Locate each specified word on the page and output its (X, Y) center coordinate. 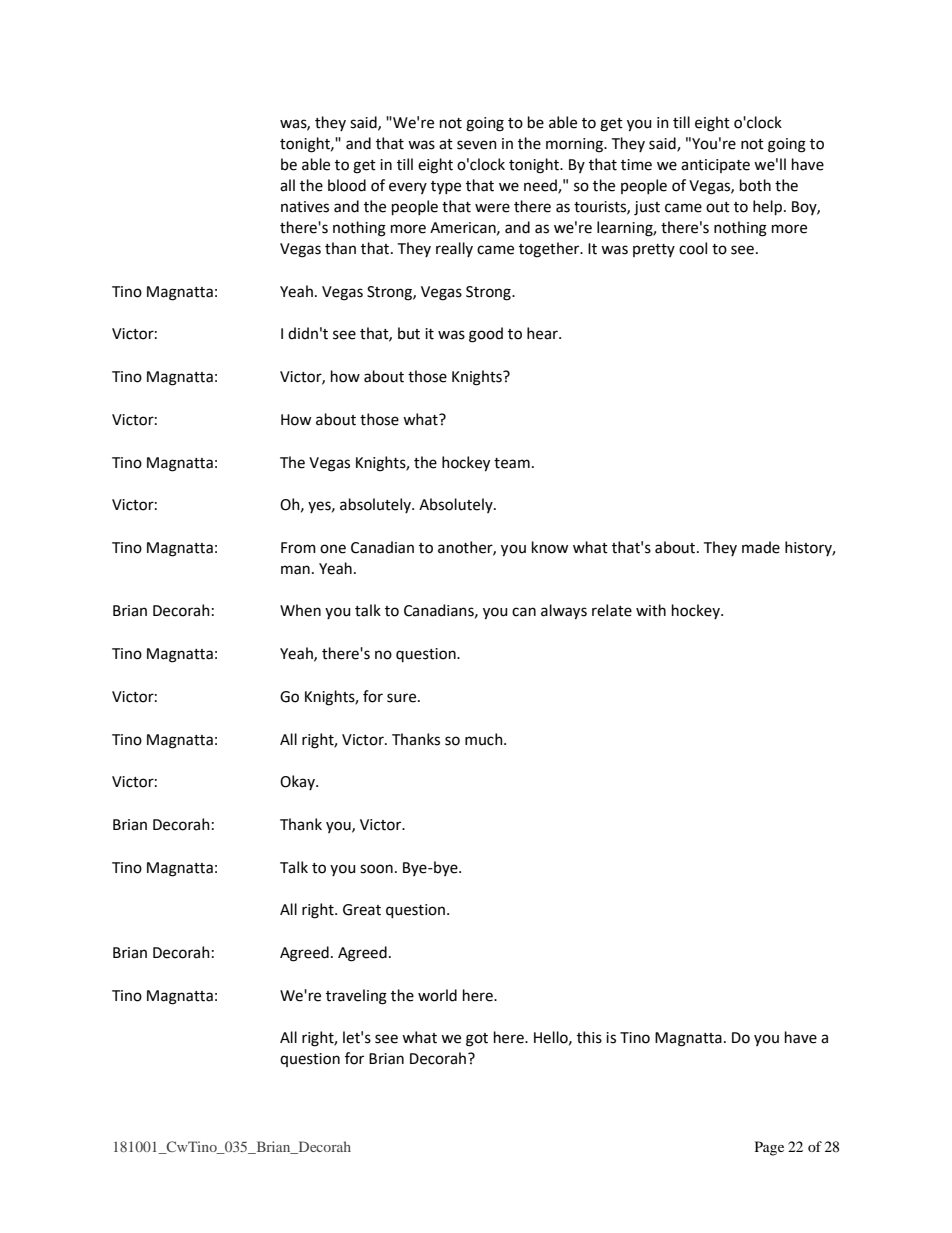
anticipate (715, 166)
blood (347, 185)
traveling (356, 997)
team (512, 463)
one (333, 549)
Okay (298, 782)
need (541, 186)
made (761, 547)
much (485, 739)
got (477, 1040)
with (651, 610)
